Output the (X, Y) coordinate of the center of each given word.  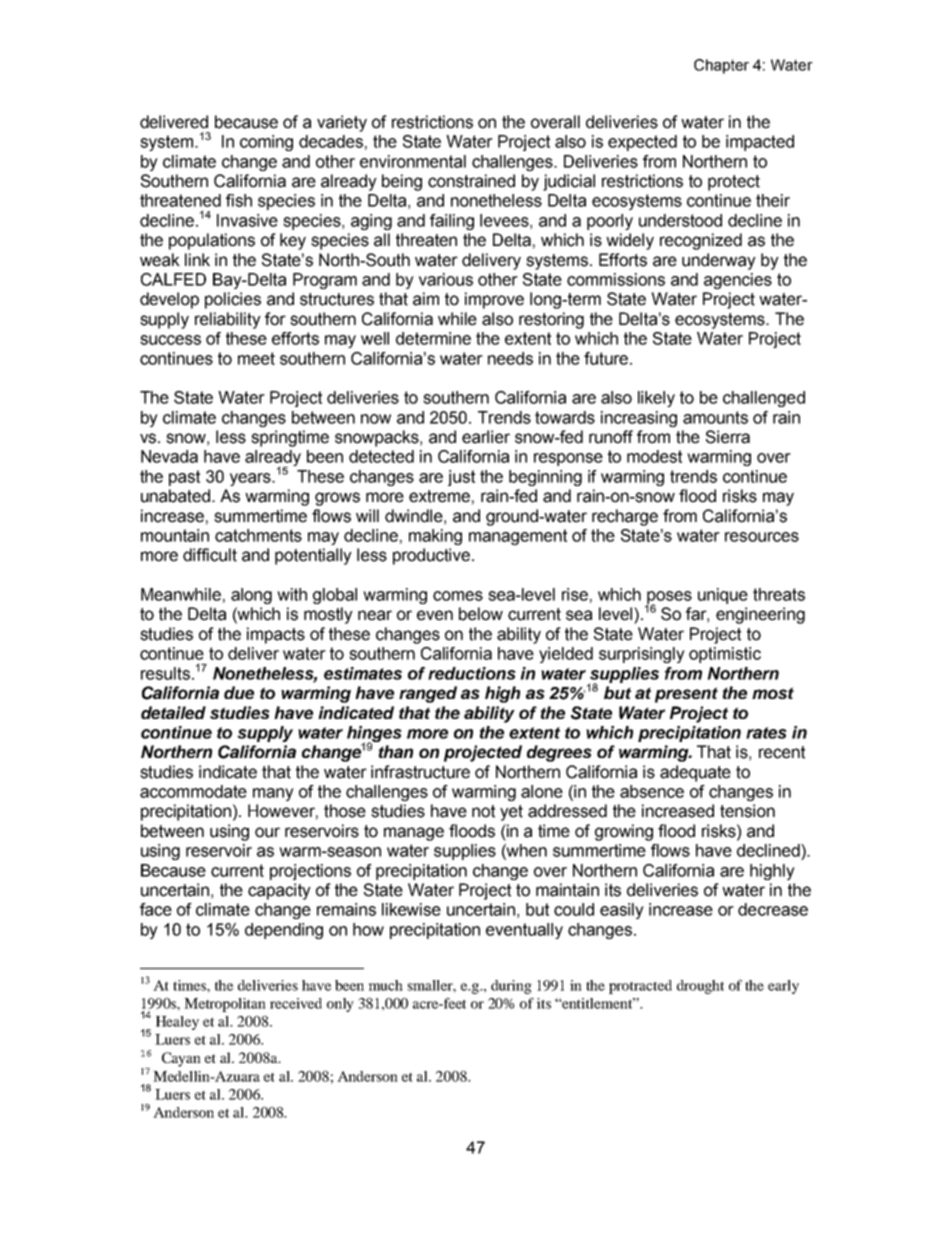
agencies (738, 281)
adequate (695, 773)
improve (494, 300)
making (435, 537)
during (511, 987)
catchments (258, 535)
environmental (413, 161)
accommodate (193, 791)
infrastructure (420, 772)
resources (762, 537)
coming (266, 143)
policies (233, 300)
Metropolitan (225, 1005)
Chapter (721, 66)
